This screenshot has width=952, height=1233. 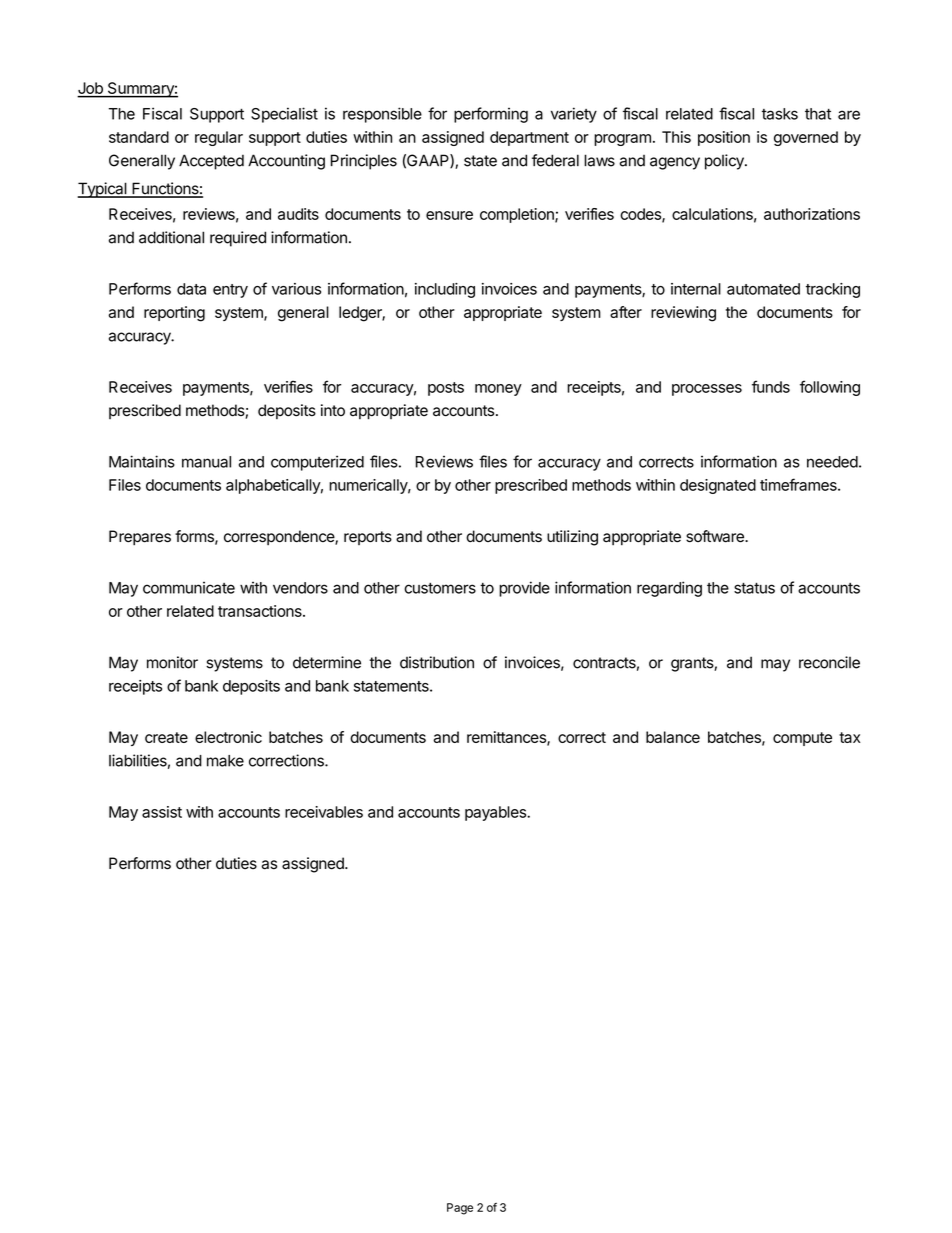 What do you see at coordinates (491, 115) in the screenshot?
I see `performing` at bounding box center [491, 115].
